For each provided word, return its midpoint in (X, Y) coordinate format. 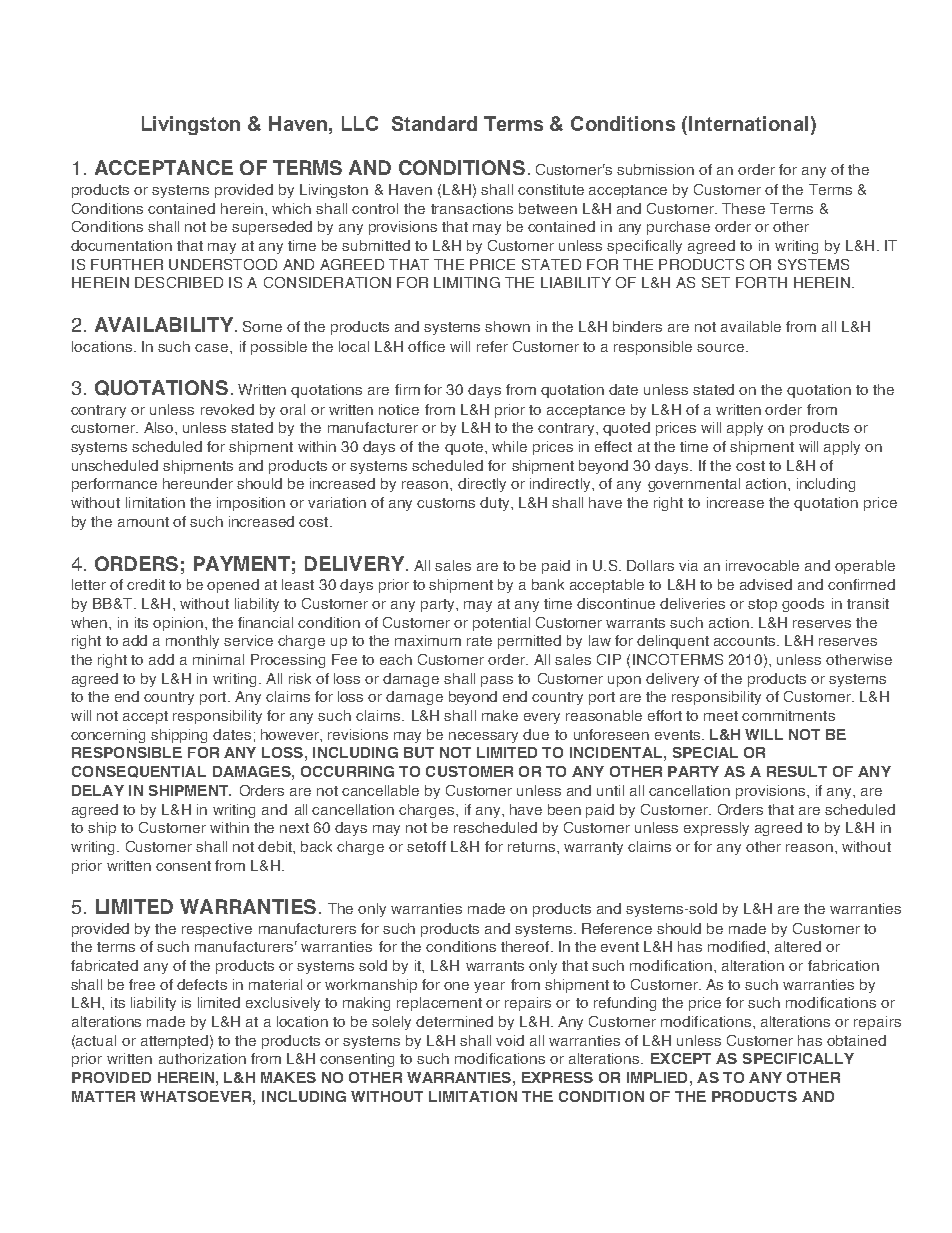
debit (276, 846)
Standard (434, 123)
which (291, 208)
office (426, 346)
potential (501, 624)
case (211, 348)
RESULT (797, 771)
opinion (178, 624)
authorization (202, 1058)
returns (531, 847)
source (720, 348)
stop (762, 605)
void (510, 1040)
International (748, 123)
